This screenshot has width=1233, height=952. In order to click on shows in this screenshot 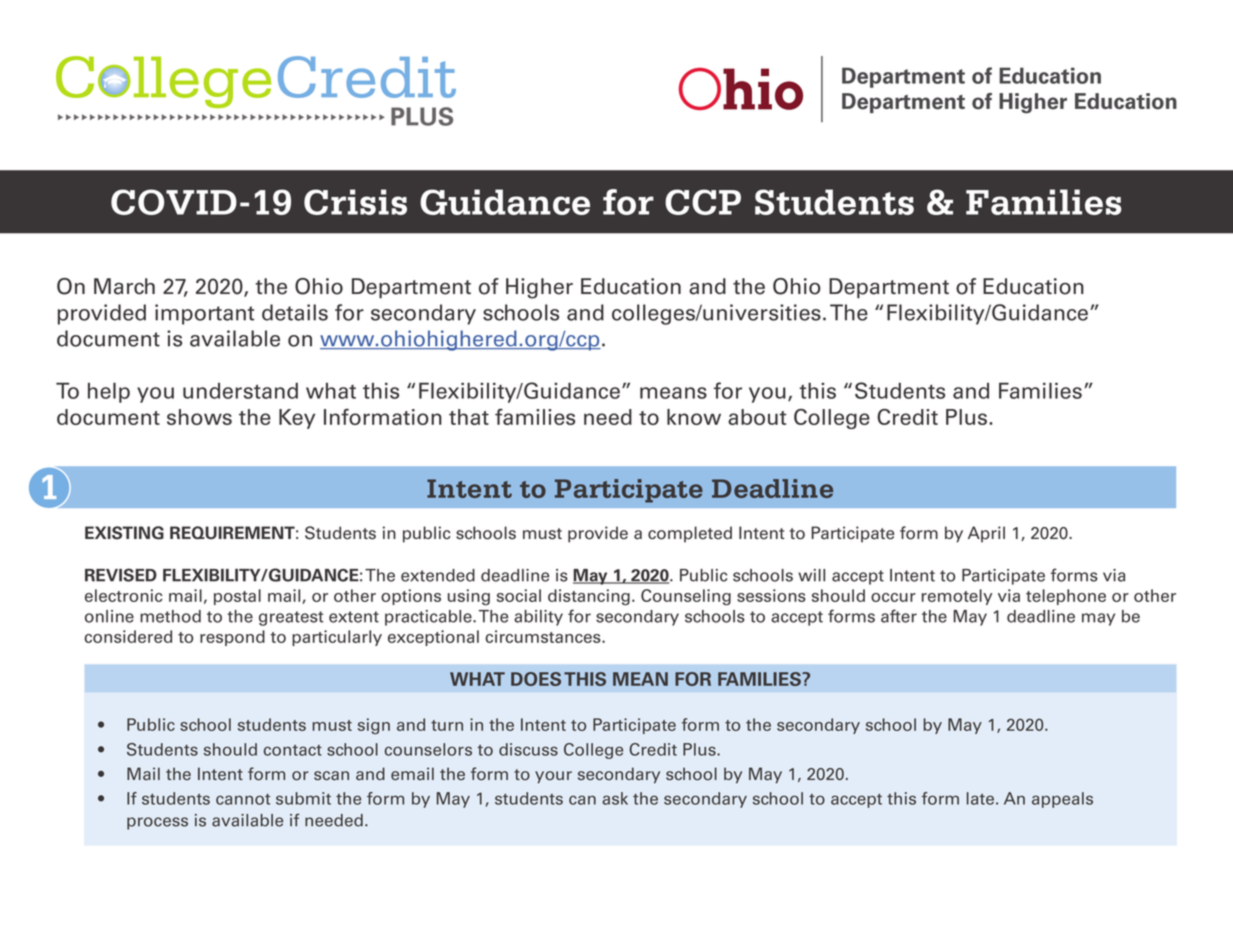, I will do `click(199, 417)`.
